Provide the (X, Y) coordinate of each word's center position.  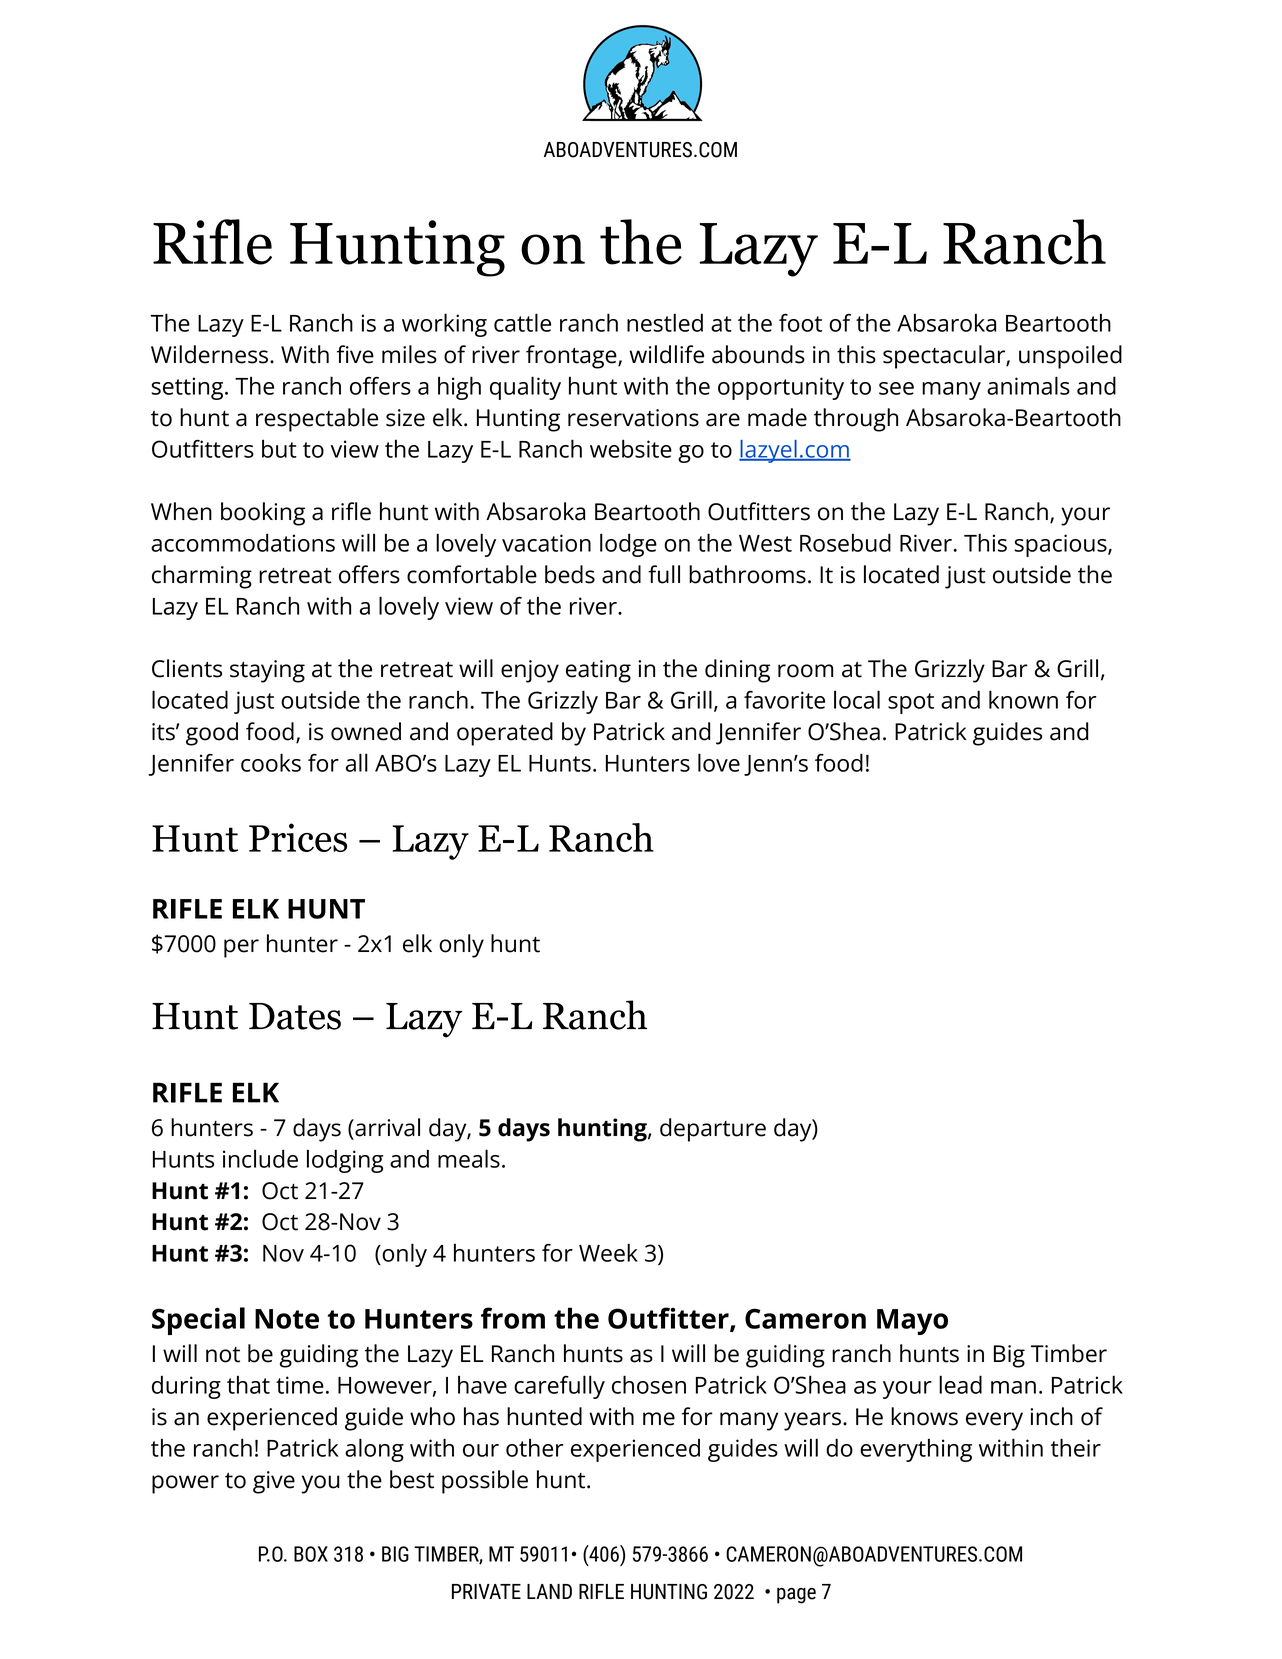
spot (911, 703)
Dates (295, 1016)
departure (713, 1130)
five (355, 354)
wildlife (666, 354)
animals (1028, 385)
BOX (311, 1554)
